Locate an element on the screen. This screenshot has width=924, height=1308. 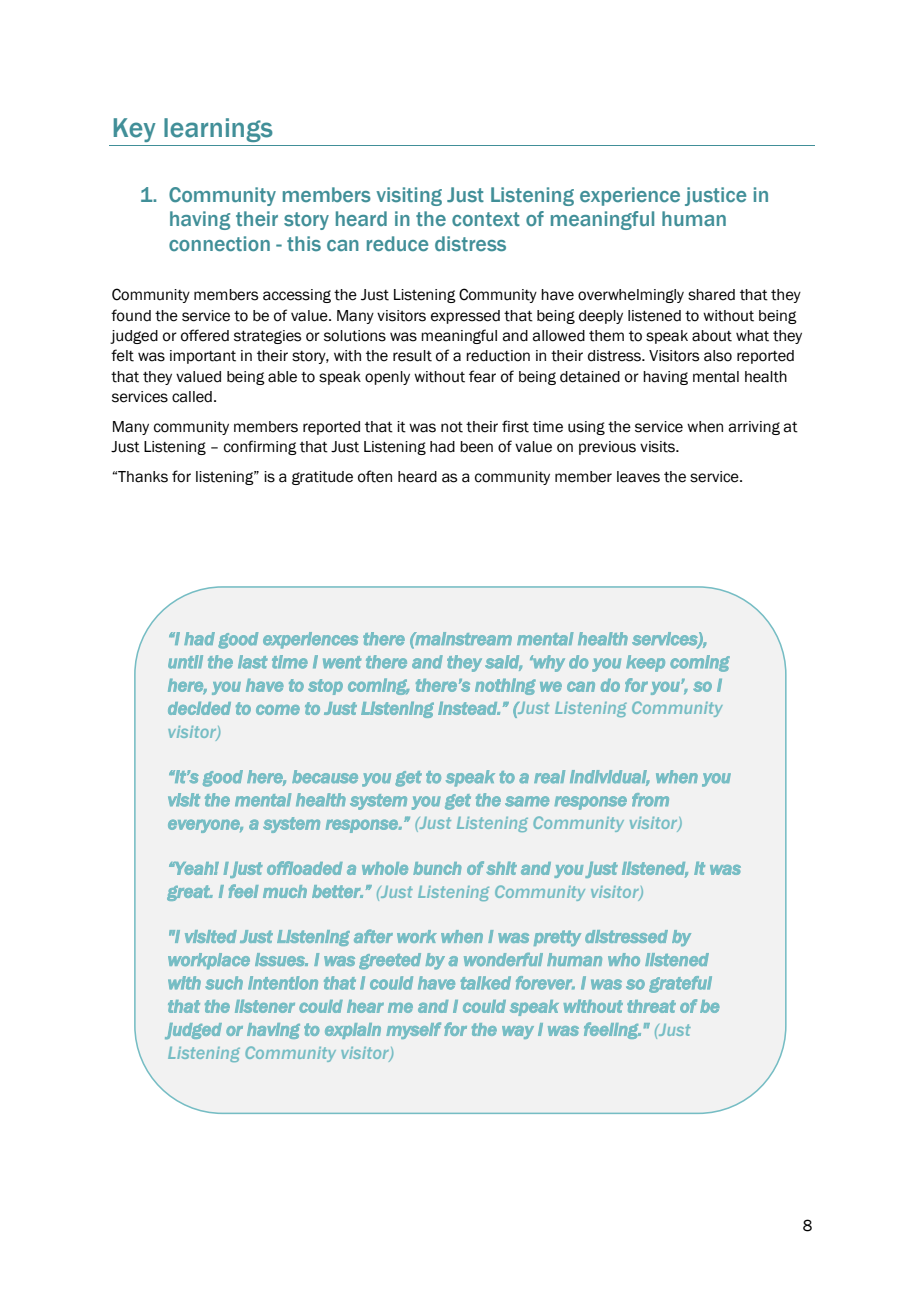
decided is located at coordinates (199, 708).
